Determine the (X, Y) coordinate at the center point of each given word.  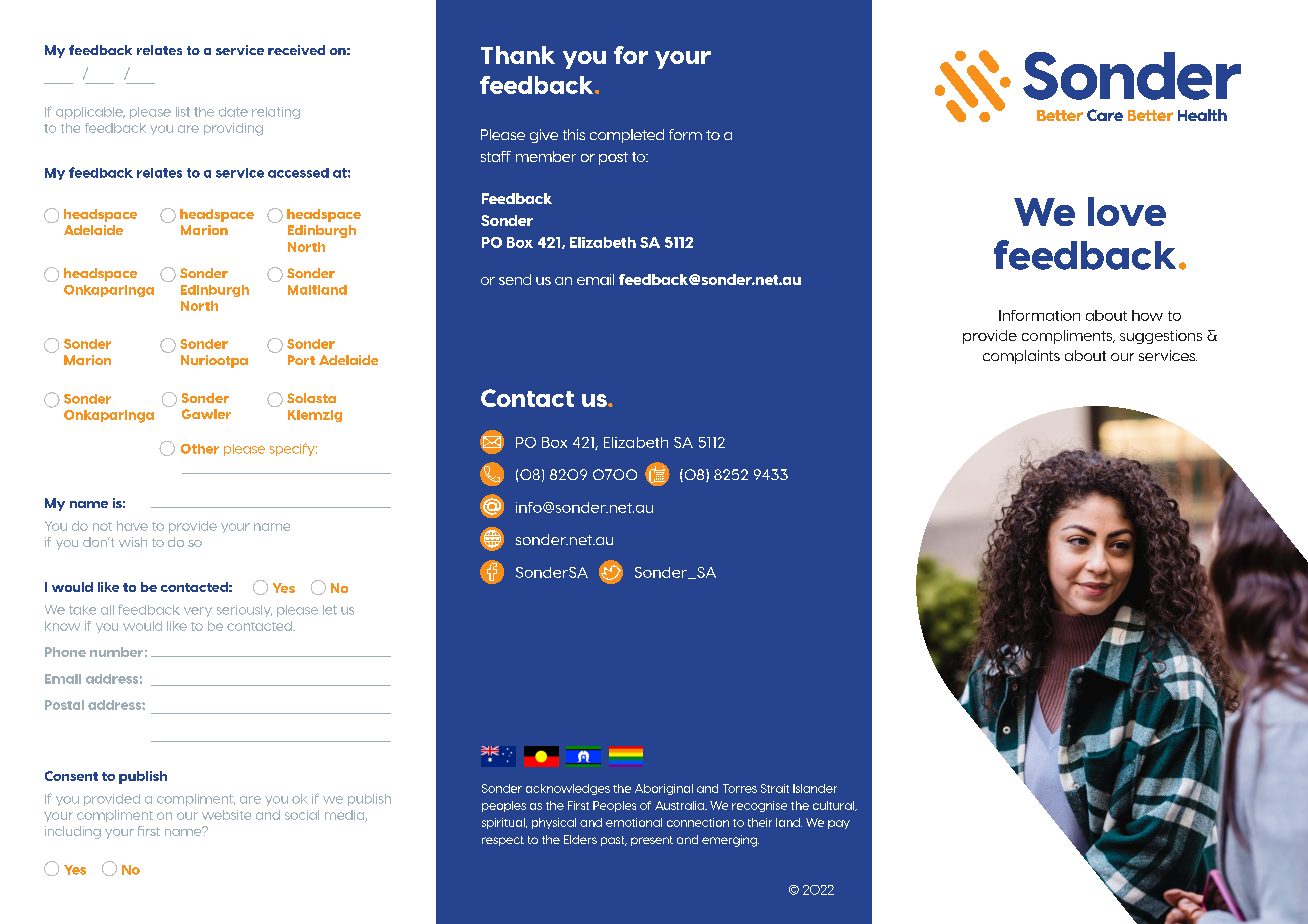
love (1127, 211)
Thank (518, 55)
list (183, 112)
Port (301, 360)
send (515, 279)
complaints (1021, 357)
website (226, 815)
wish (133, 542)
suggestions (1161, 337)
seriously (244, 611)
